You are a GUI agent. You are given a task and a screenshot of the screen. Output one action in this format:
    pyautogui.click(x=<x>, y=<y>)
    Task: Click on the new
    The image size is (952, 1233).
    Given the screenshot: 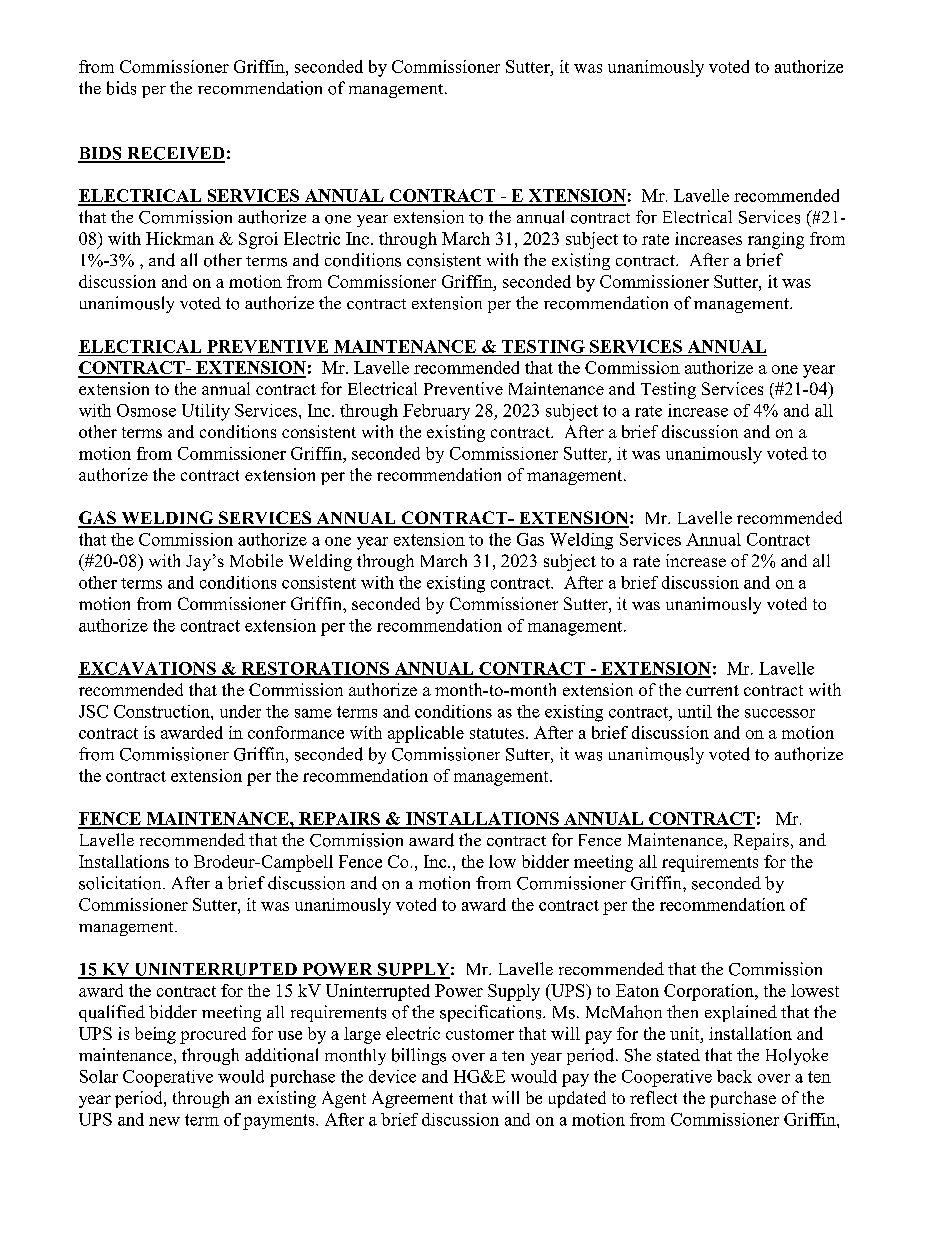 What is the action you would take?
    pyautogui.click(x=164, y=1121)
